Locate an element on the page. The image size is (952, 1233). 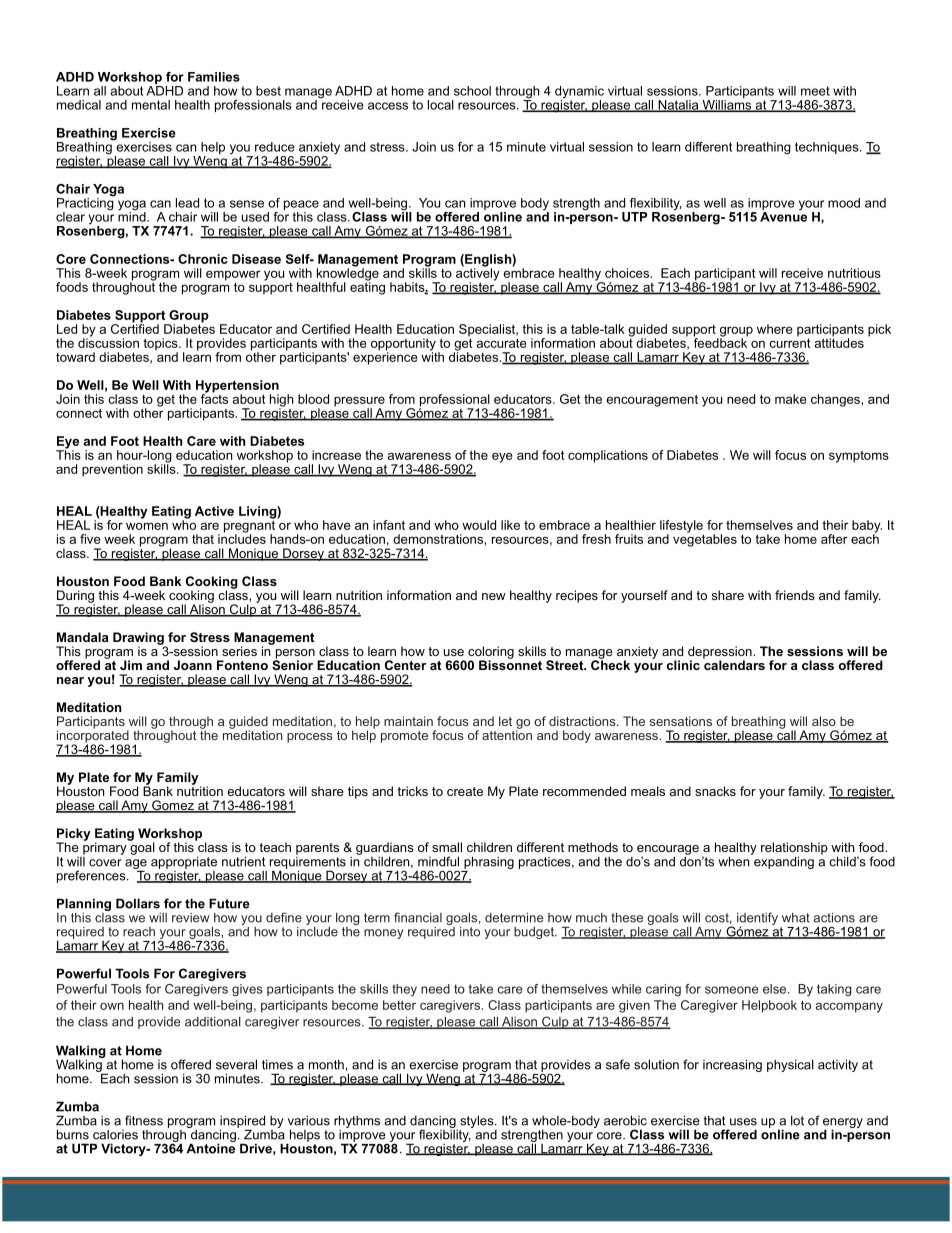
fitness is located at coordinates (144, 1120).
